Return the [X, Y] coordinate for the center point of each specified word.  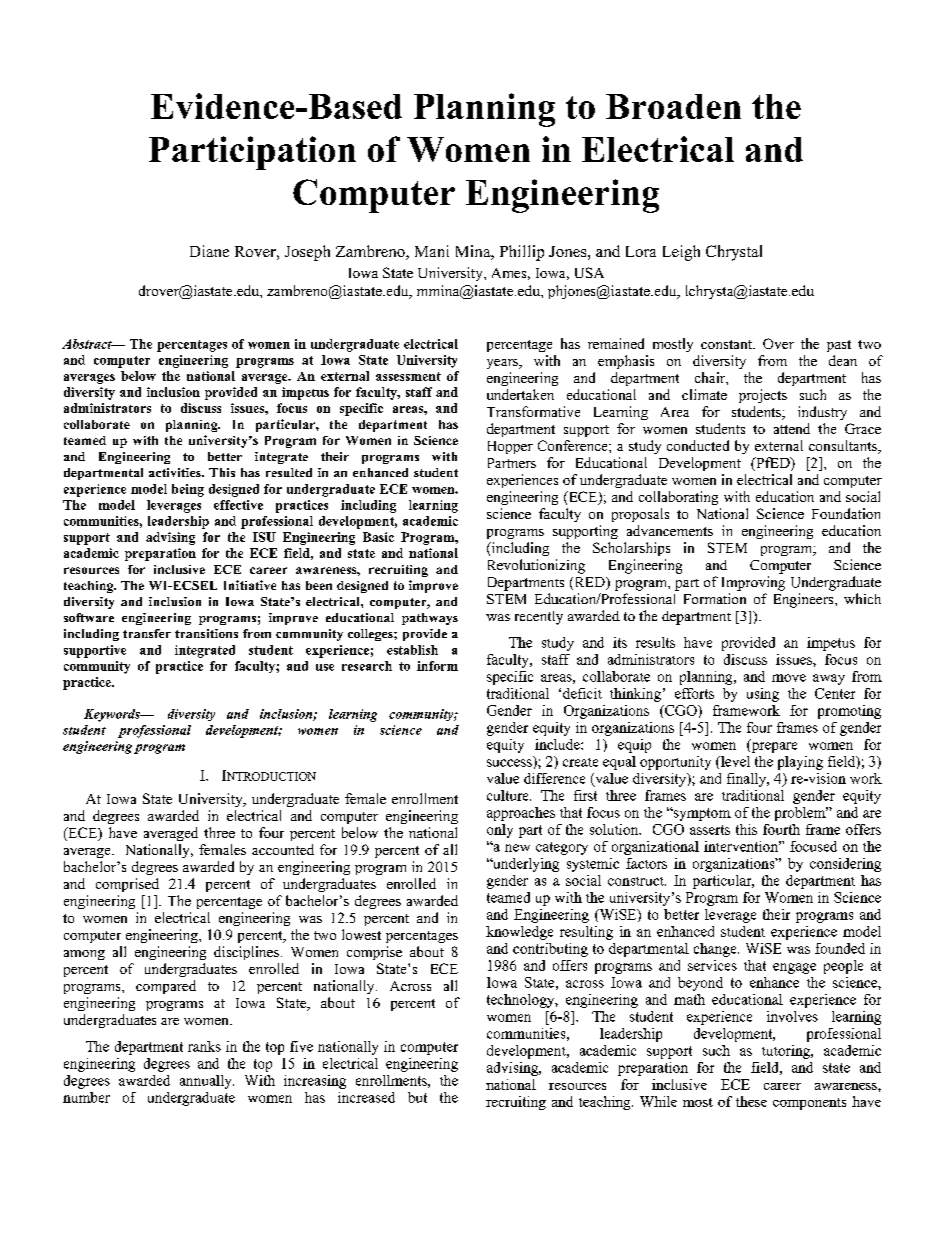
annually [207, 1082]
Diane [209, 251]
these [751, 1101]
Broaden [673, 106]
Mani [432, 251]
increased [366, 1097]
